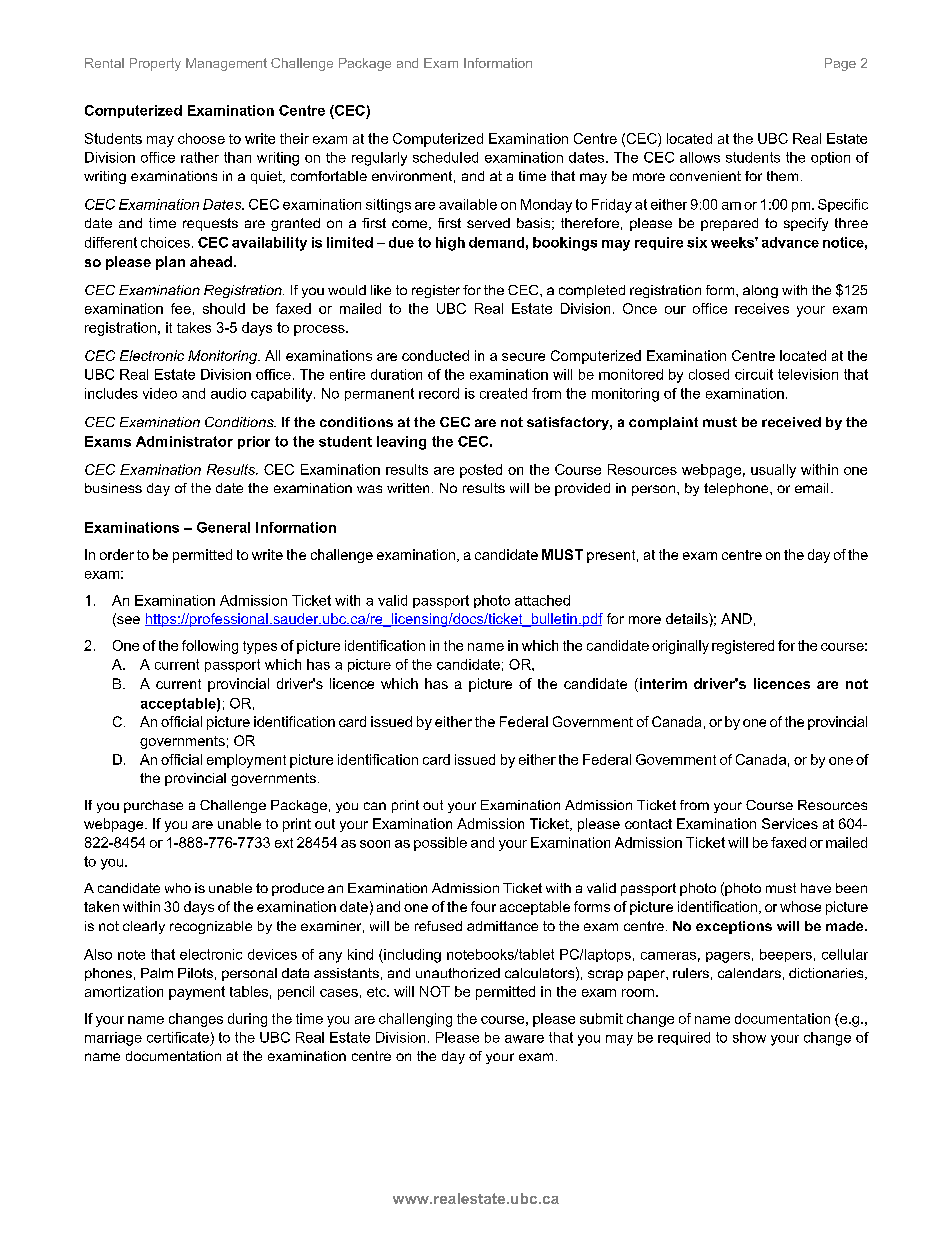  What do you see at coordinates (749, 1037) in the page?
I see `show` at bounding box center [749, 1037].
